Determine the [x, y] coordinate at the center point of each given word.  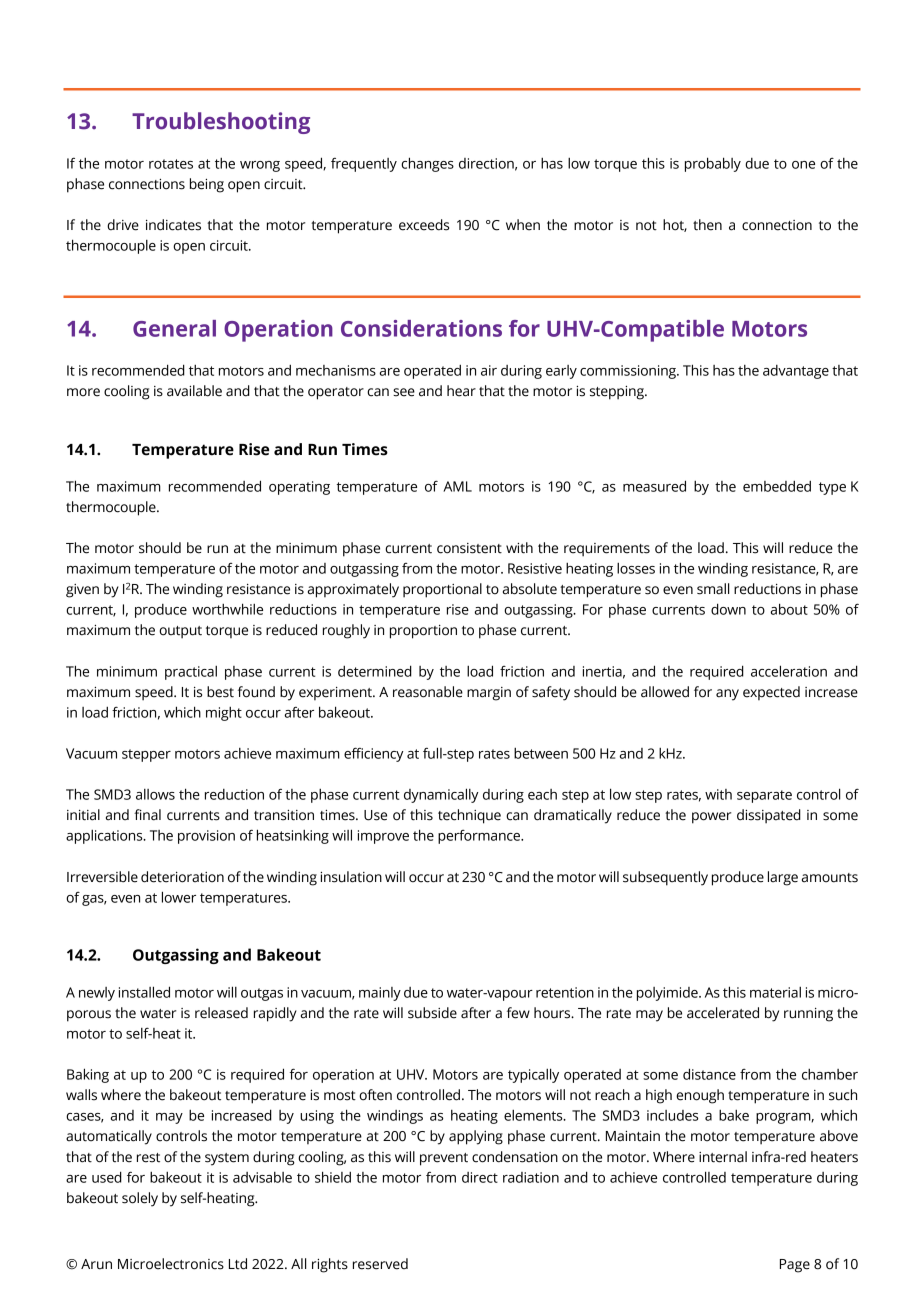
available [194, 391]
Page [795, 1266]
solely [140, 1199]
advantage [796, 372]
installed [144, 992]
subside [432, 1013]
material [775, 992]
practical [191, 673]
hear [461, 391]
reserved [380, 1264]
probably [713, 164]
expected [771, 693]
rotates [171, 164]
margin [489, 694]
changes [427, 164]
